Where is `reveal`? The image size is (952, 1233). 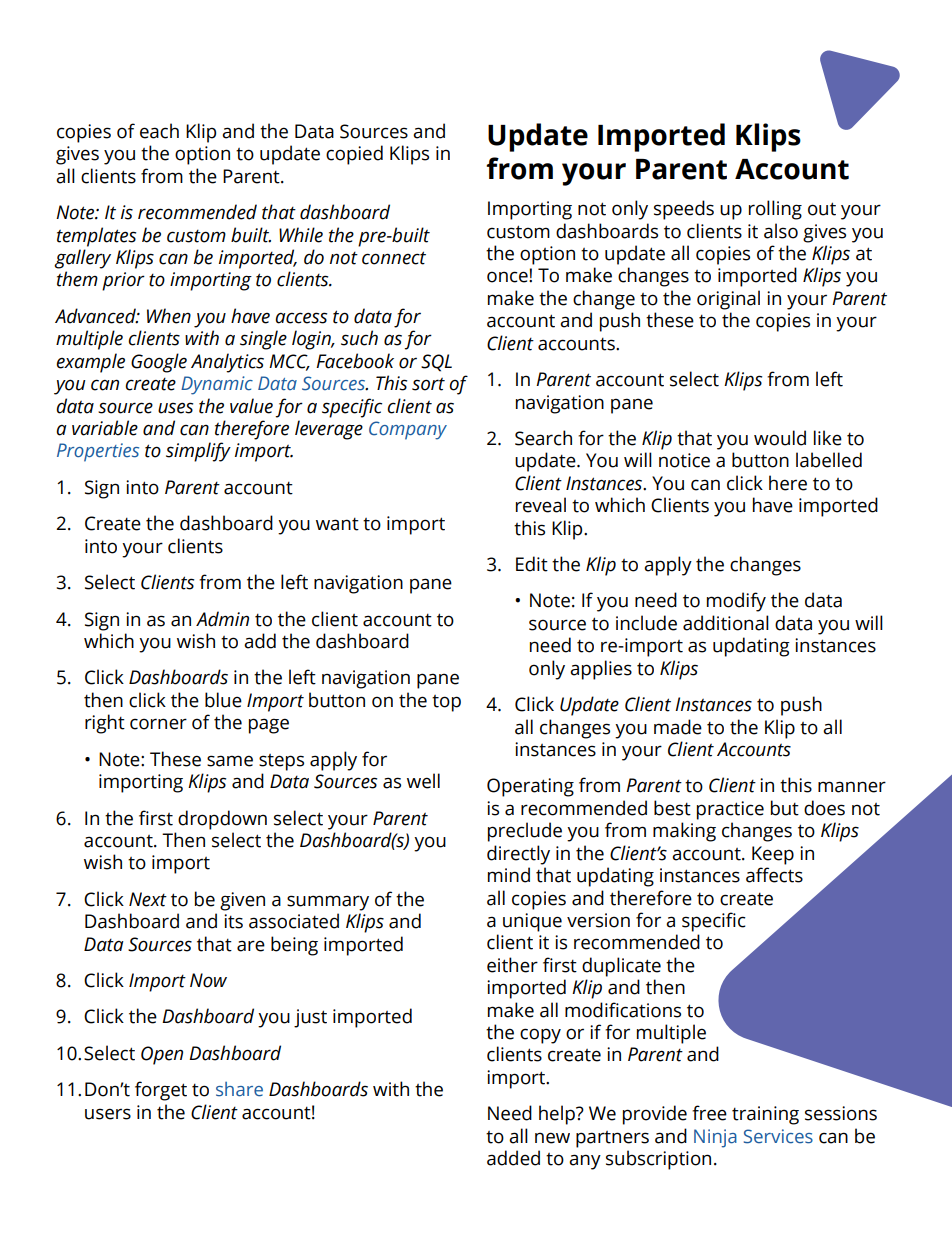
reveal is located at coordinates (541, 505).
